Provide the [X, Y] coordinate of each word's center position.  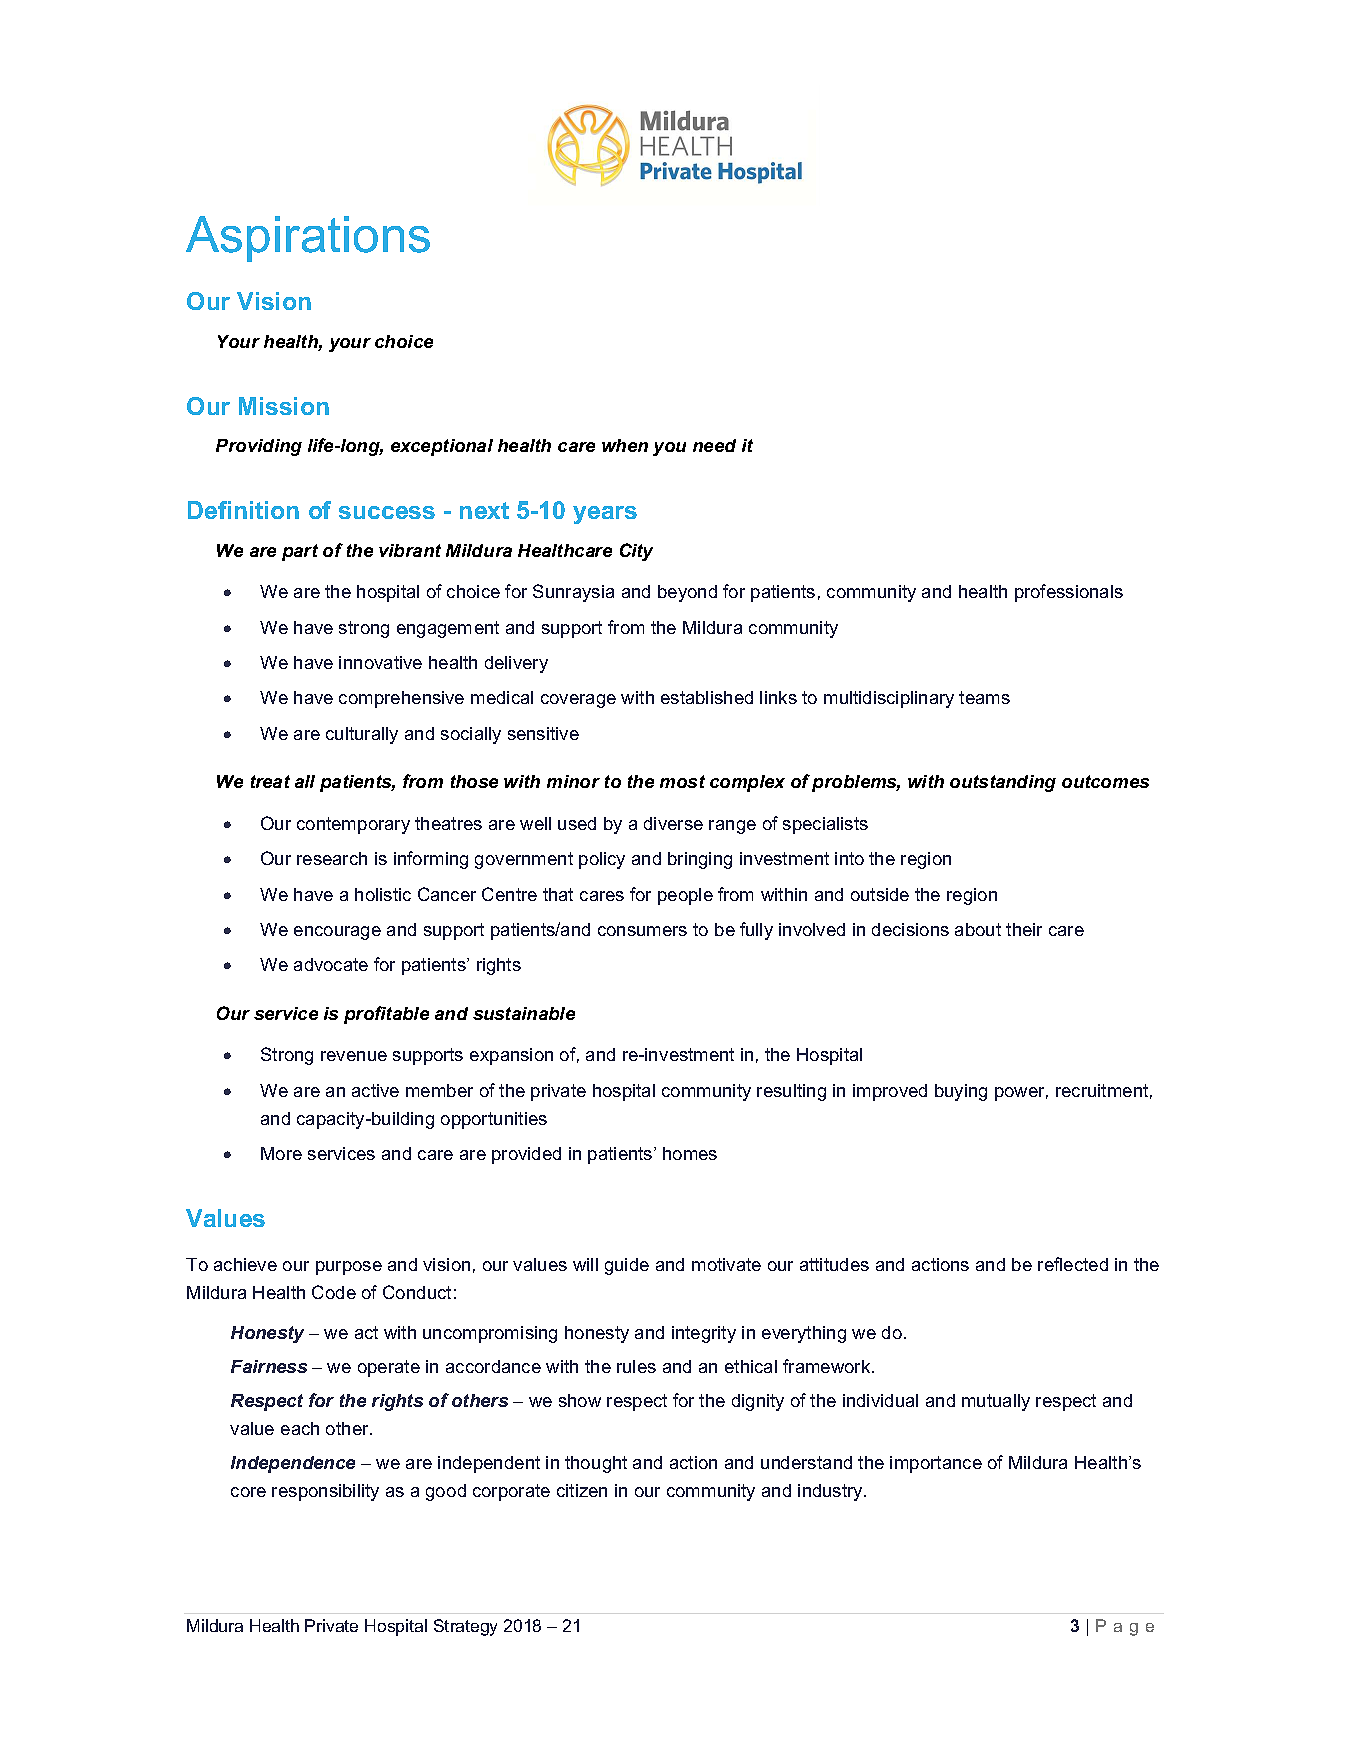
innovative [380, 662]
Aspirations [308, 239]
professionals [1069, 593]
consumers [642, 931]
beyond [687, 593]
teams [984, 697]
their [1024, 929]
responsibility [325, 1492]
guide [627, 1266]
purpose [349, 1268]
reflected [1073, 1264]
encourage [337, 933]
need [714, 445]
